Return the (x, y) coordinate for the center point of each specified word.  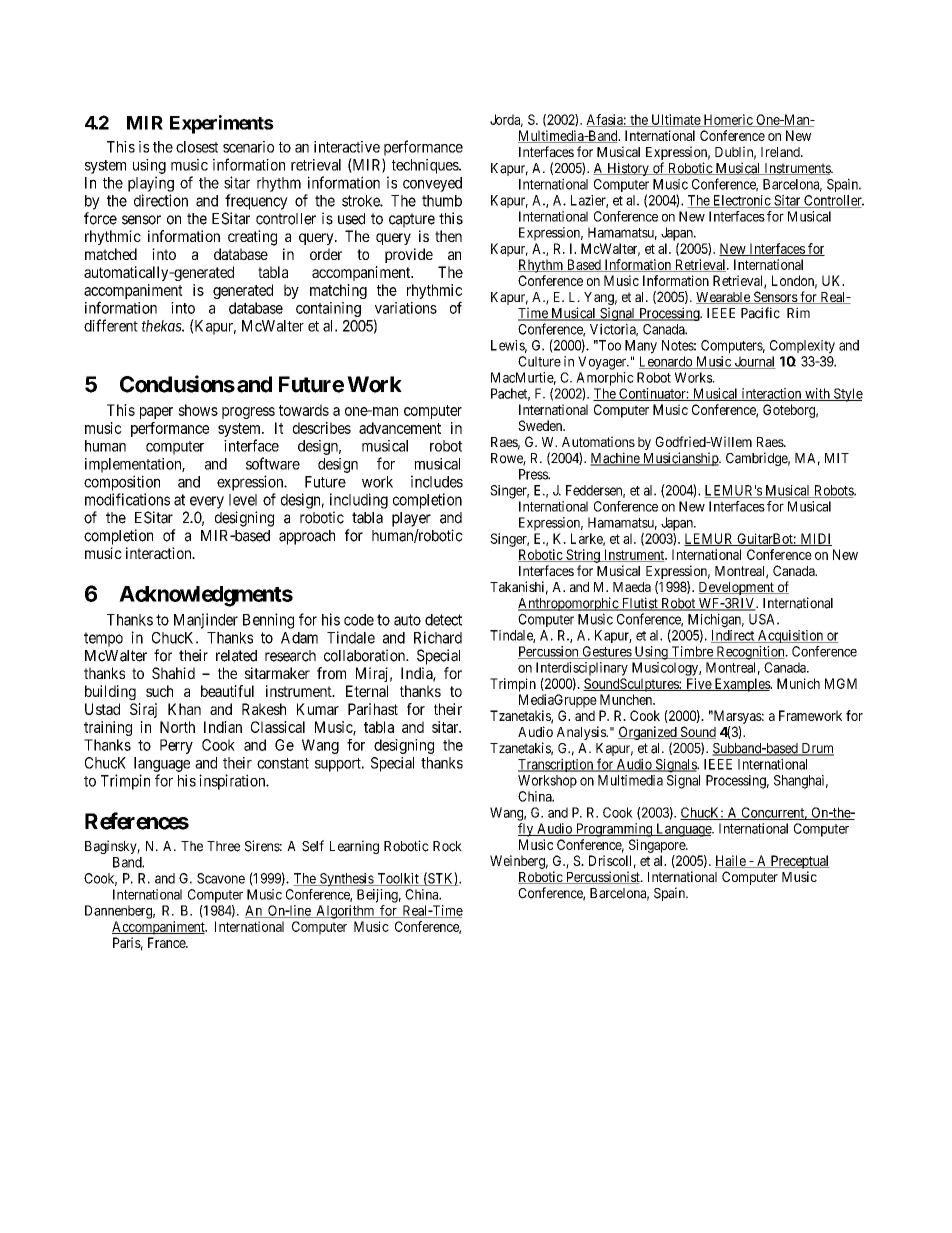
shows (198, 410)
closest (197, 147)
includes (437, 481)
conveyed (432, 184)
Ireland (781, 152)
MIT (837, 458)
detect (443, 620)
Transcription (557, 765)
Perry (176, 746)
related (236, 656)
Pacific (760, 313)
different (111, 325)
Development (737, 588)
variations (406, 308)
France (167, 942)
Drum (816, 749)
